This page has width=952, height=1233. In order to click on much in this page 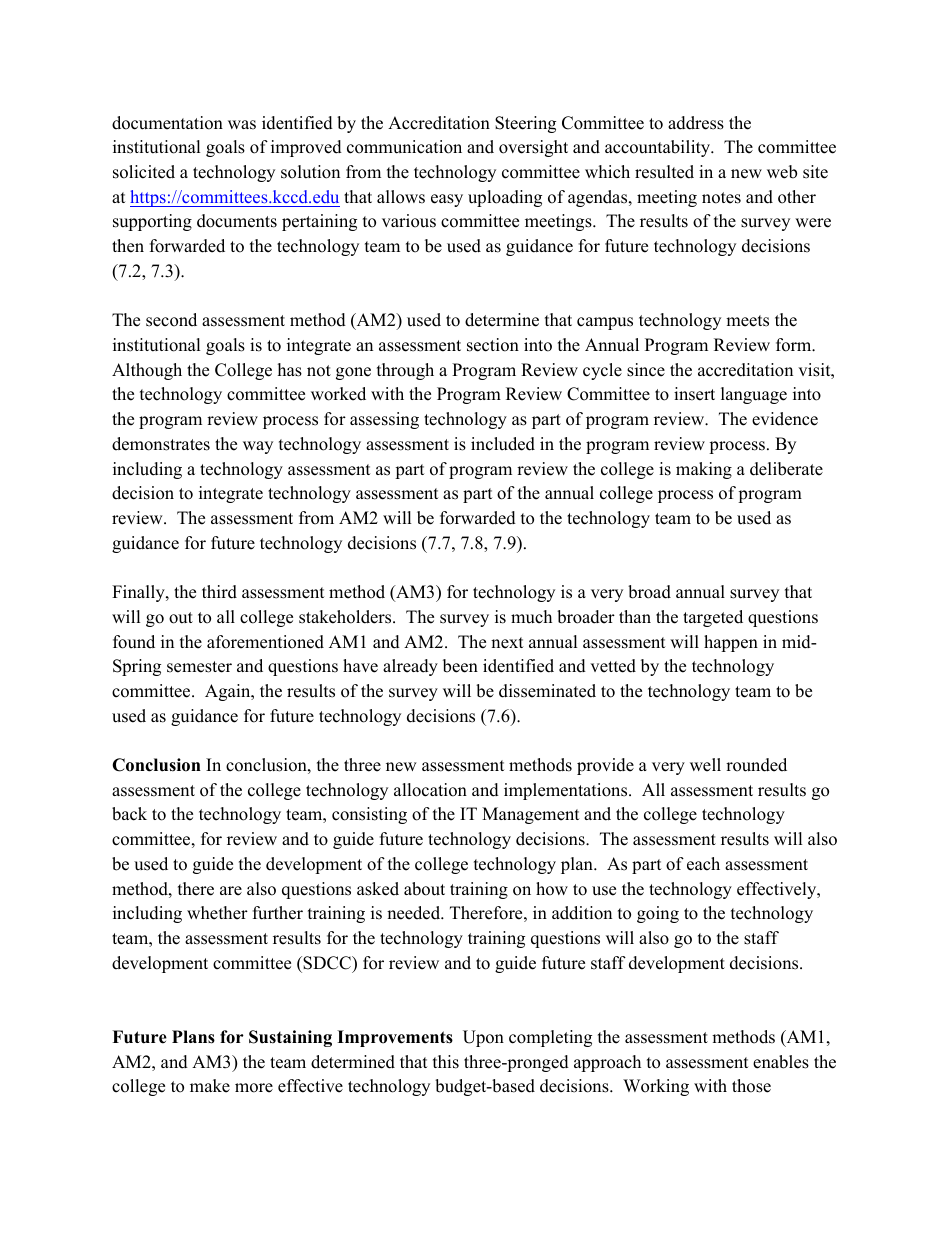, I will do `click(531, 617)`.
